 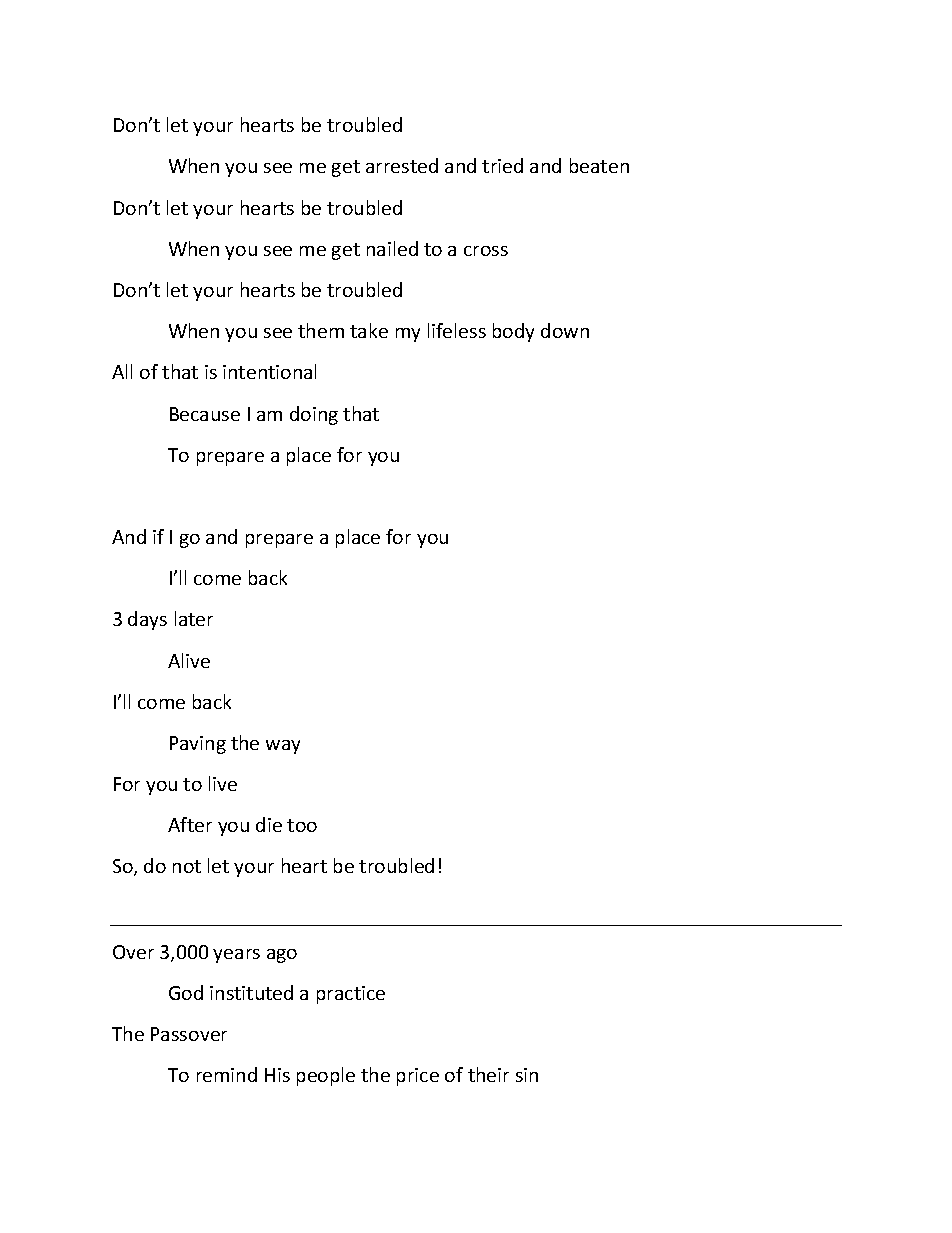 I want to click on Because, so click(x=205, y=414).
